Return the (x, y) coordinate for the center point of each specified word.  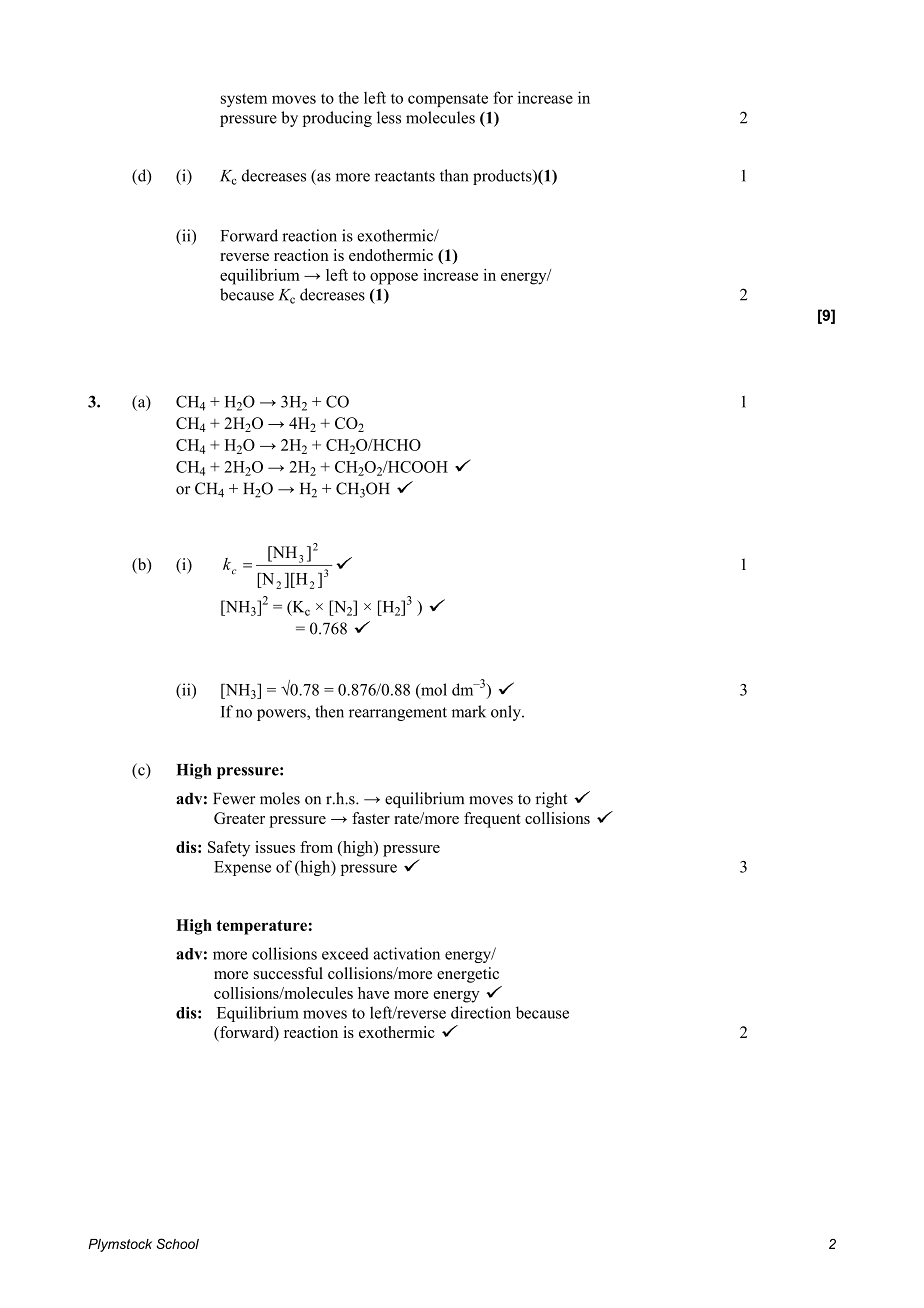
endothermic (391, 255)
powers (282, 715)
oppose (394, 278)
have (373, 993)
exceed (345, 953)
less (389, 117)
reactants (405, 176)
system (244, 100)
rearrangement (398, 714)
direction (481, 1012)
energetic (468, 975)
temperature (261, 927)
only (507, 713)
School (178, 1243)
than (454, 175)
